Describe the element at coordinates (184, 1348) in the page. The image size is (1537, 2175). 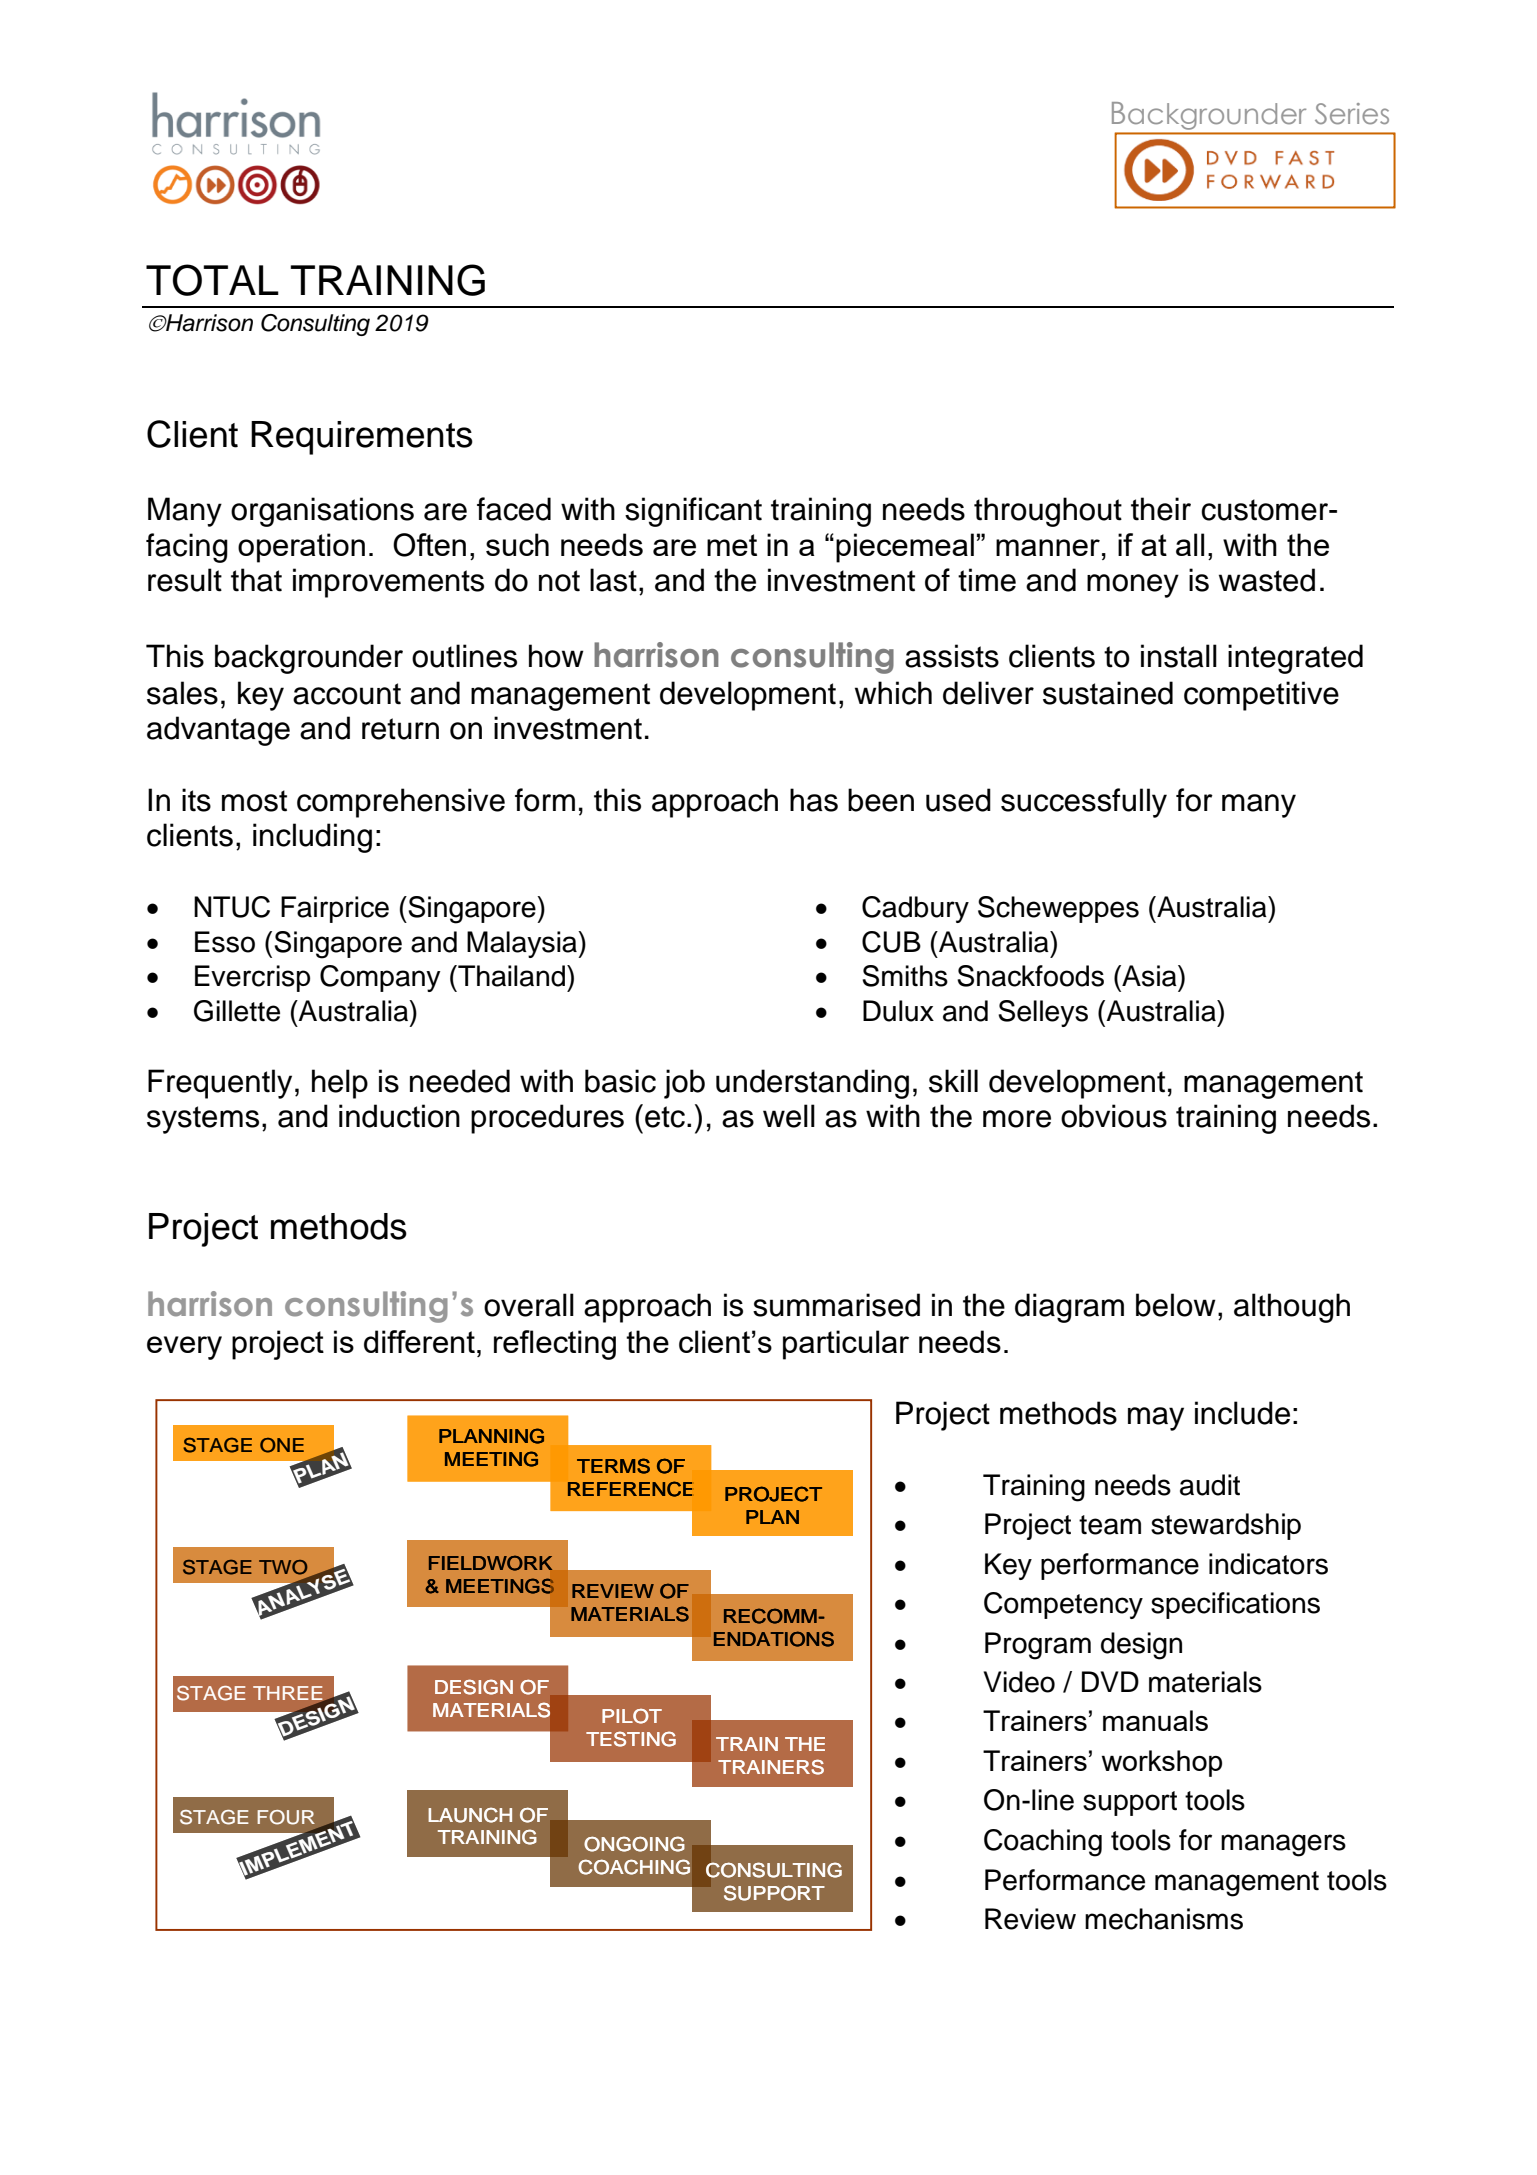
I see `every` at that location.
